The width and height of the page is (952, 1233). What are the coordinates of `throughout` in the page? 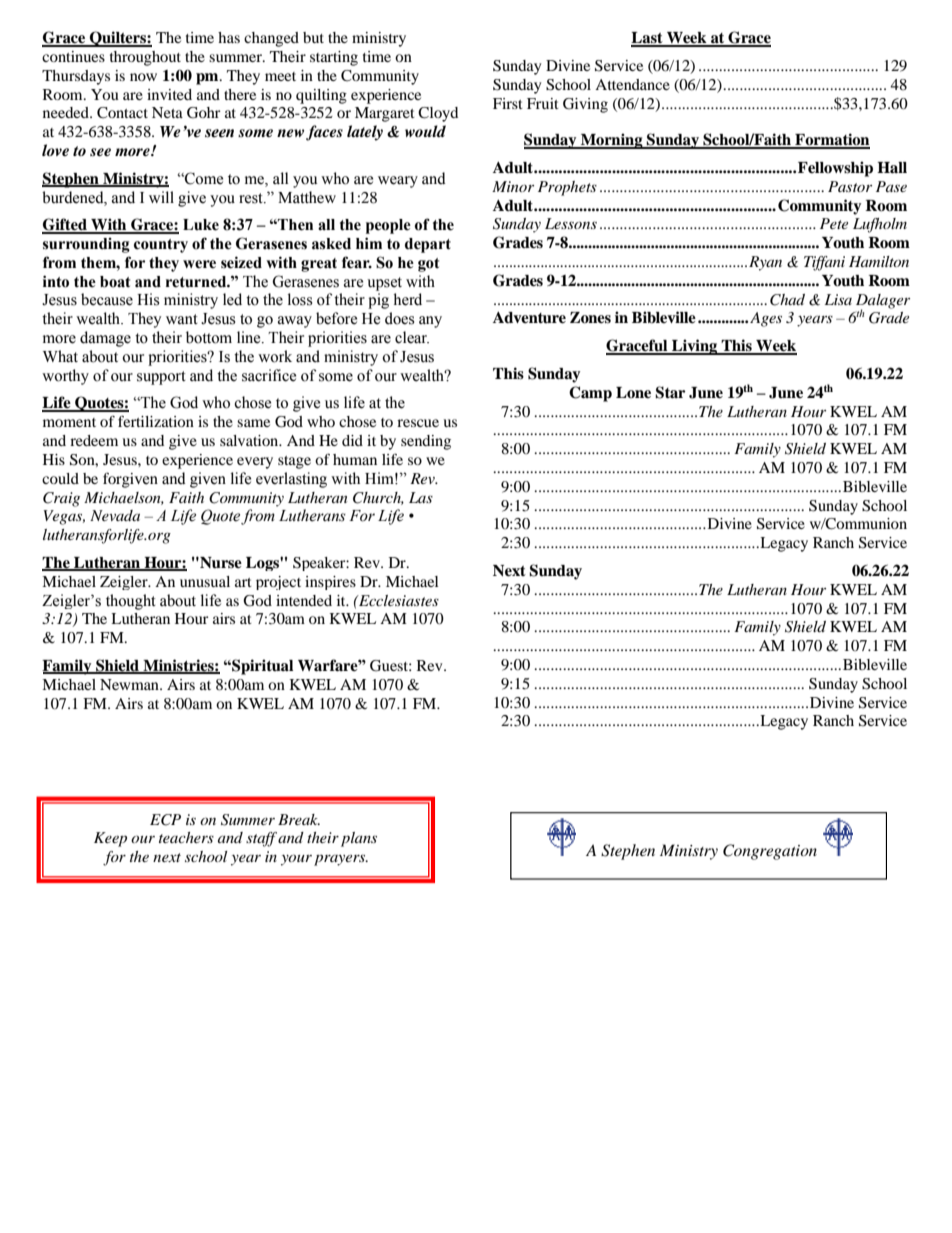 It's located at (145, 58).
